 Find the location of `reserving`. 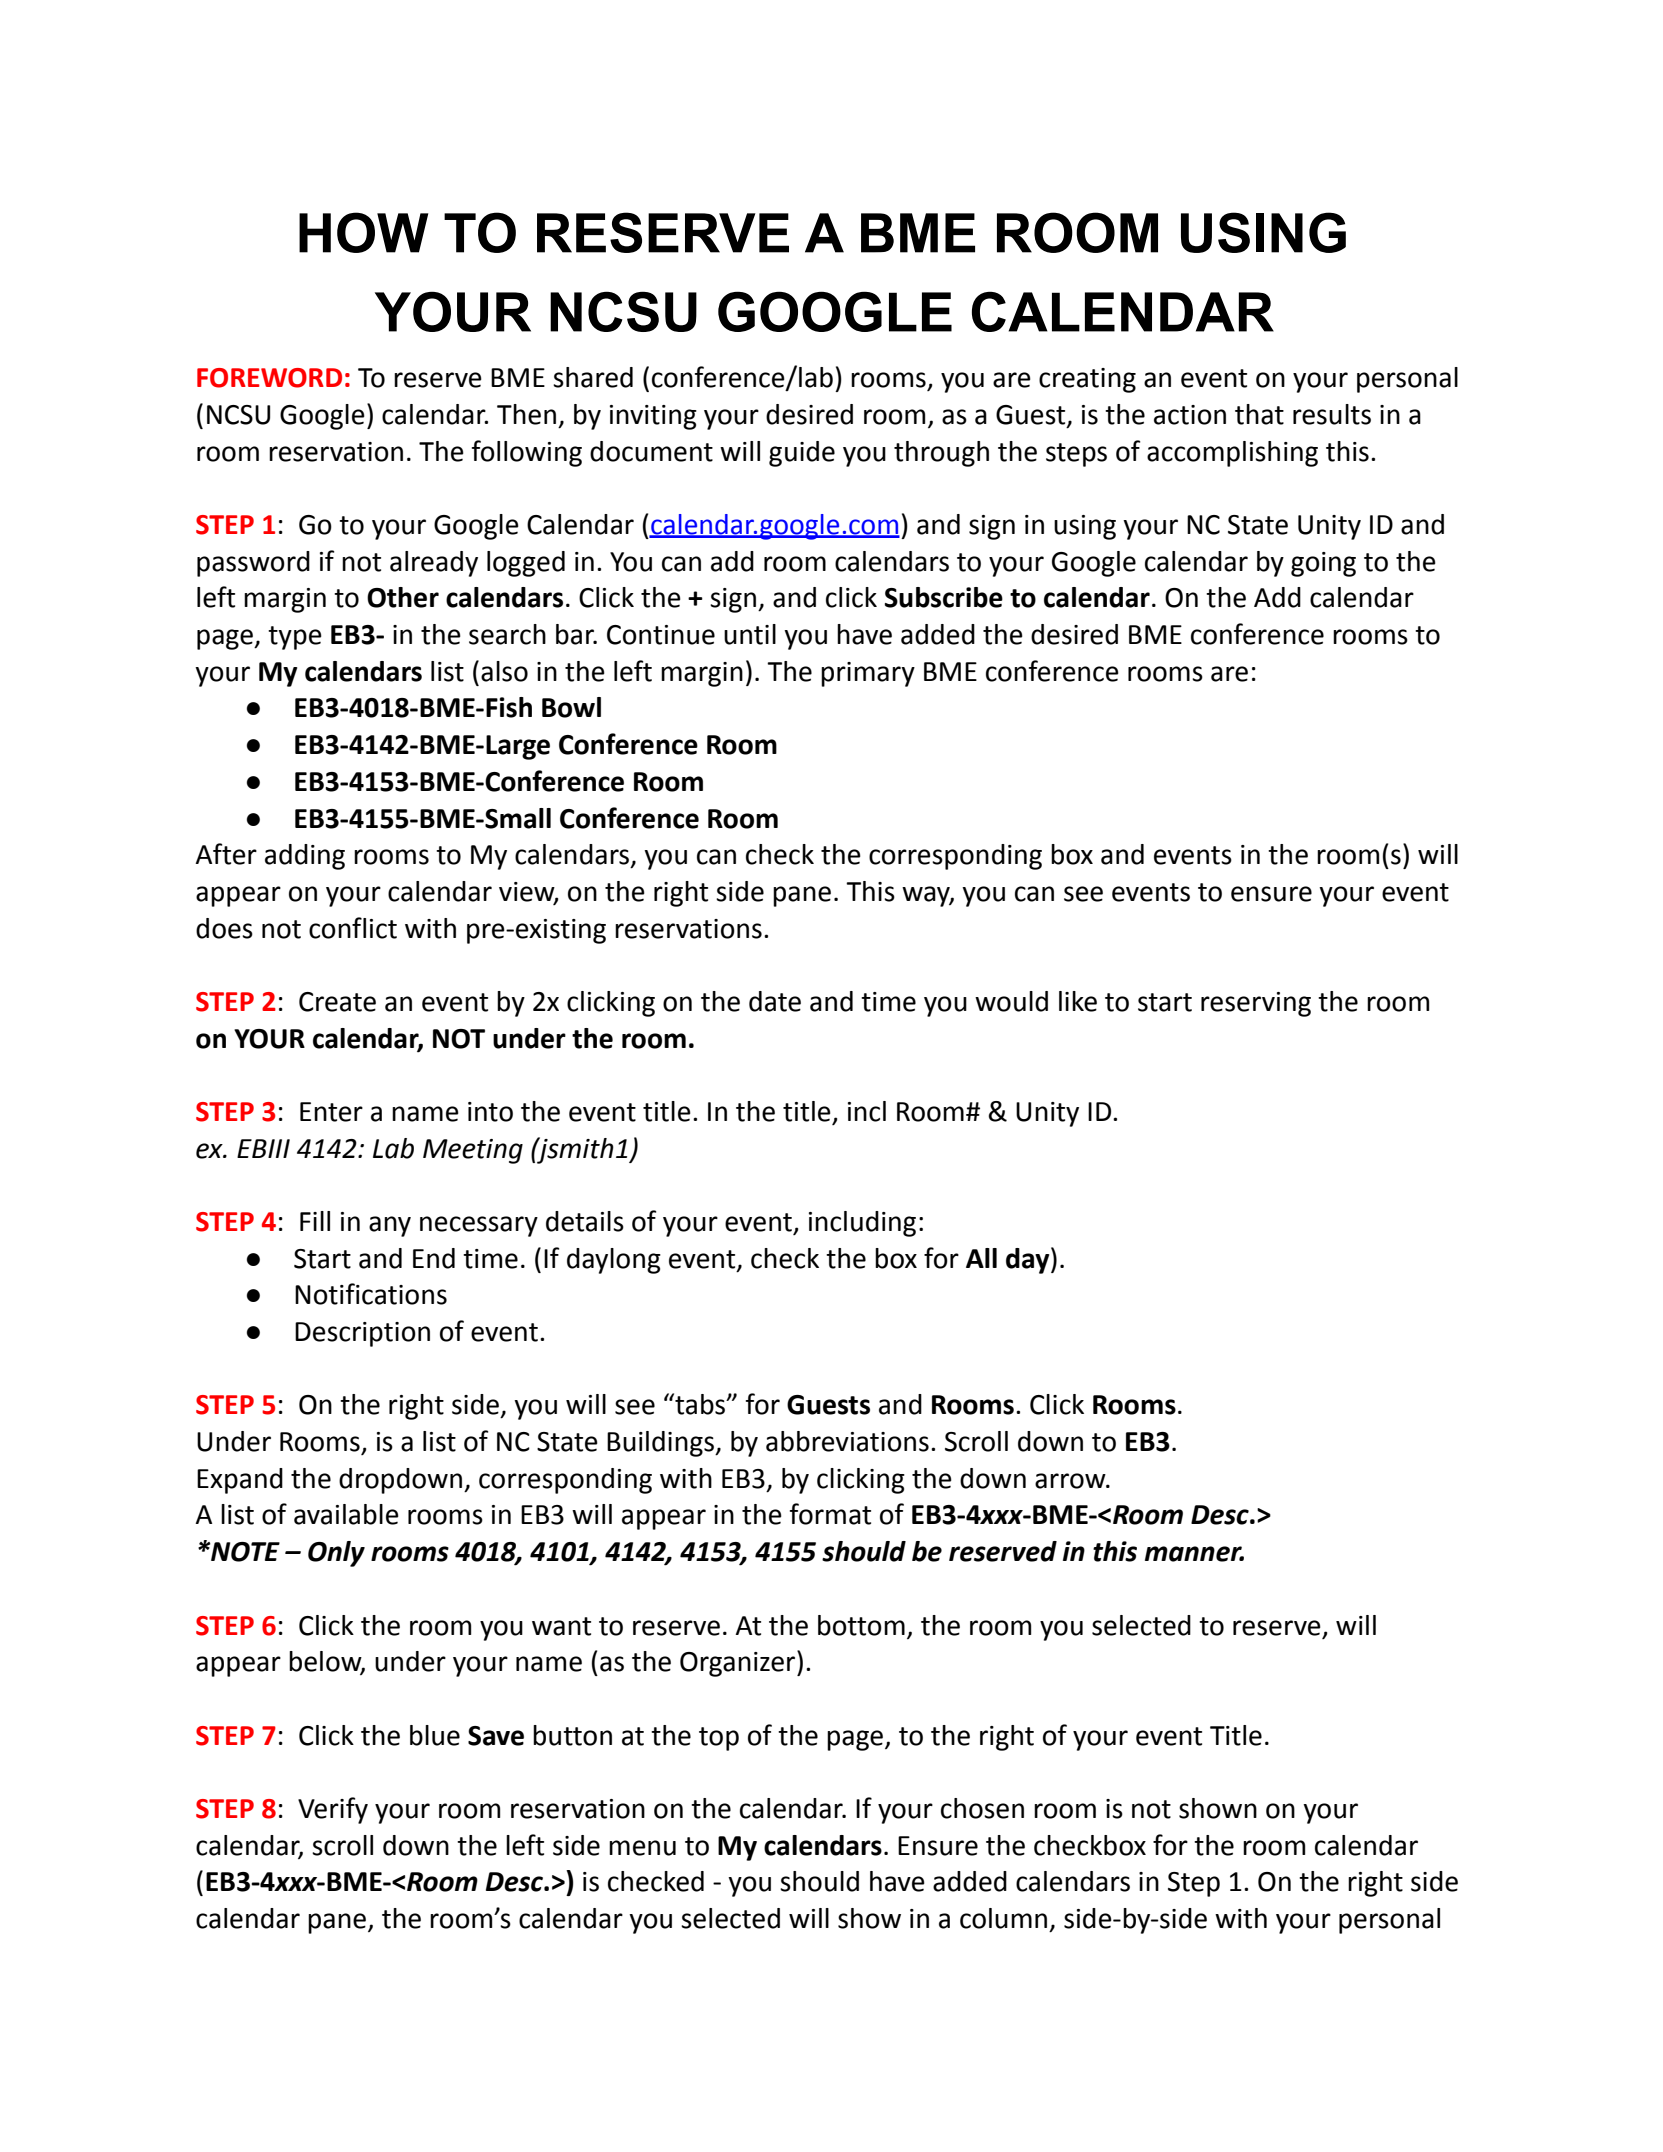

reserving is located at coordinates (1256, 1004).
